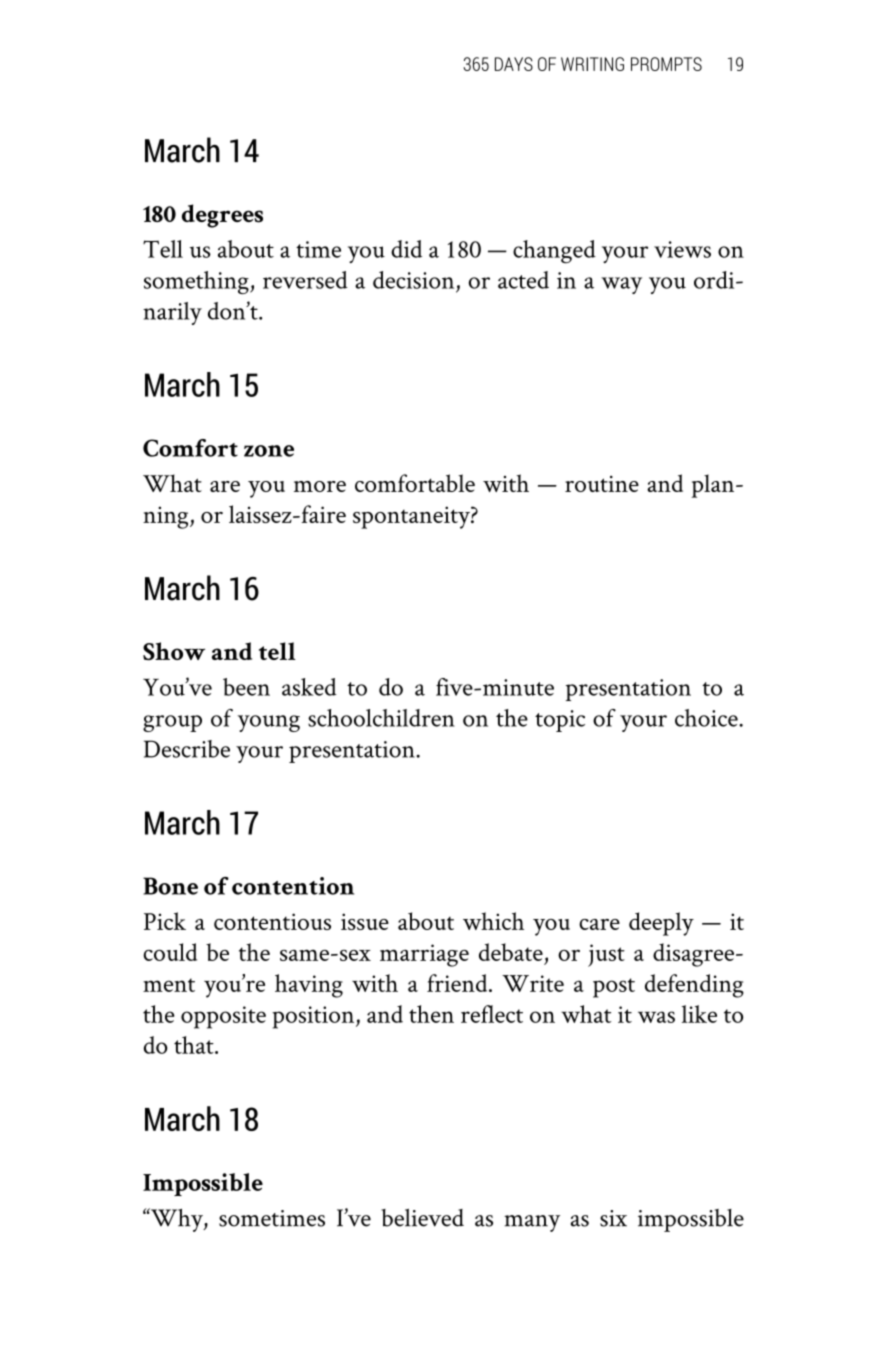 The width and height of the page is (887, 1372). I want to click on way, so click(621, 285).
